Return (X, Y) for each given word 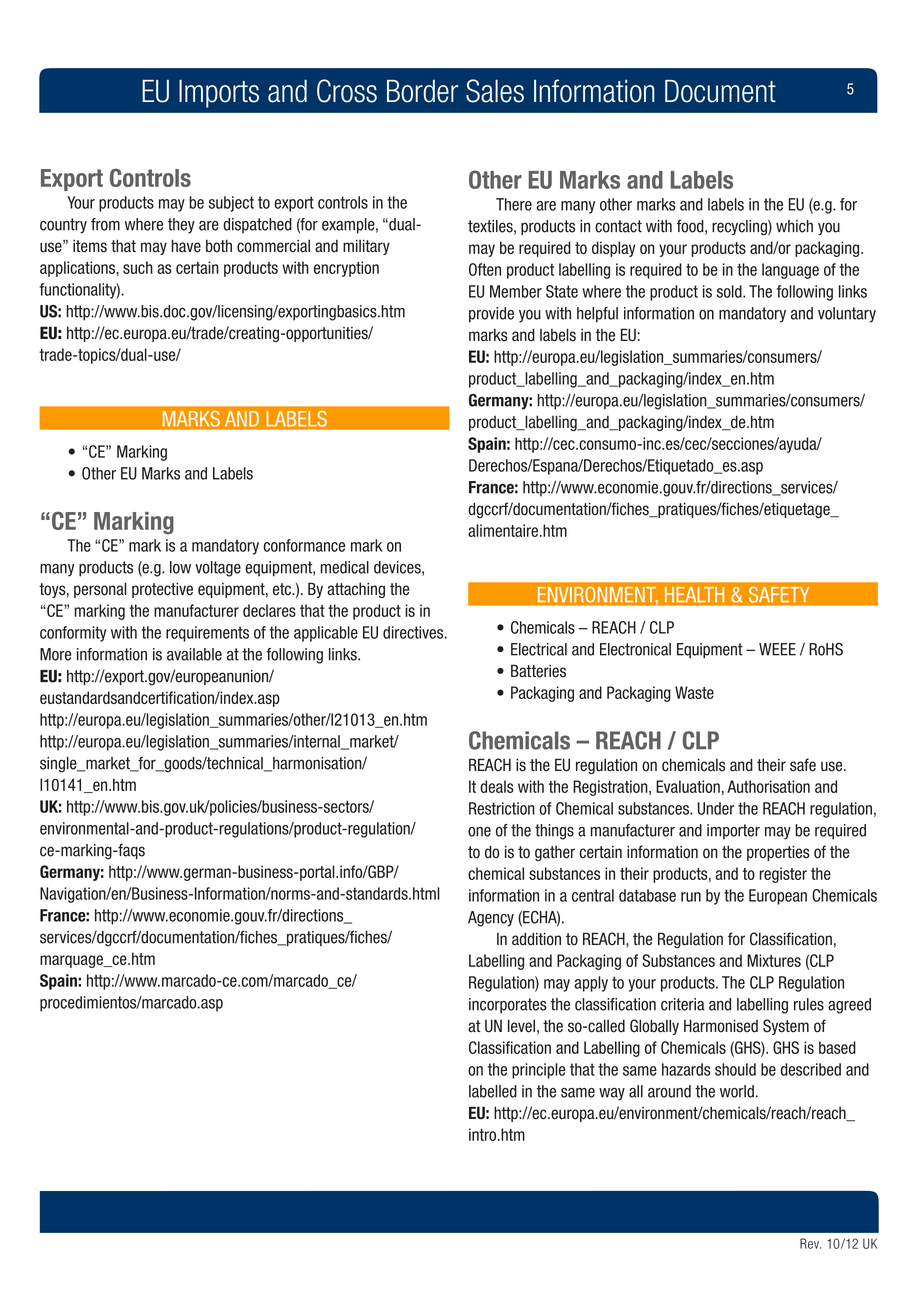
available (194, 654)
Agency (491, 919)
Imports (219, 93)
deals (497, 786)
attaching (356, 590)
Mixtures (774, 960)
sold (730, 291)
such (138, 267)
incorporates (508, 1006)
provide (491, 315)
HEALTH (694, 594)
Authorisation (768, 786)
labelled (493, 1091)
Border (422, 91)
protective (162, 590)
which (794, 226)
